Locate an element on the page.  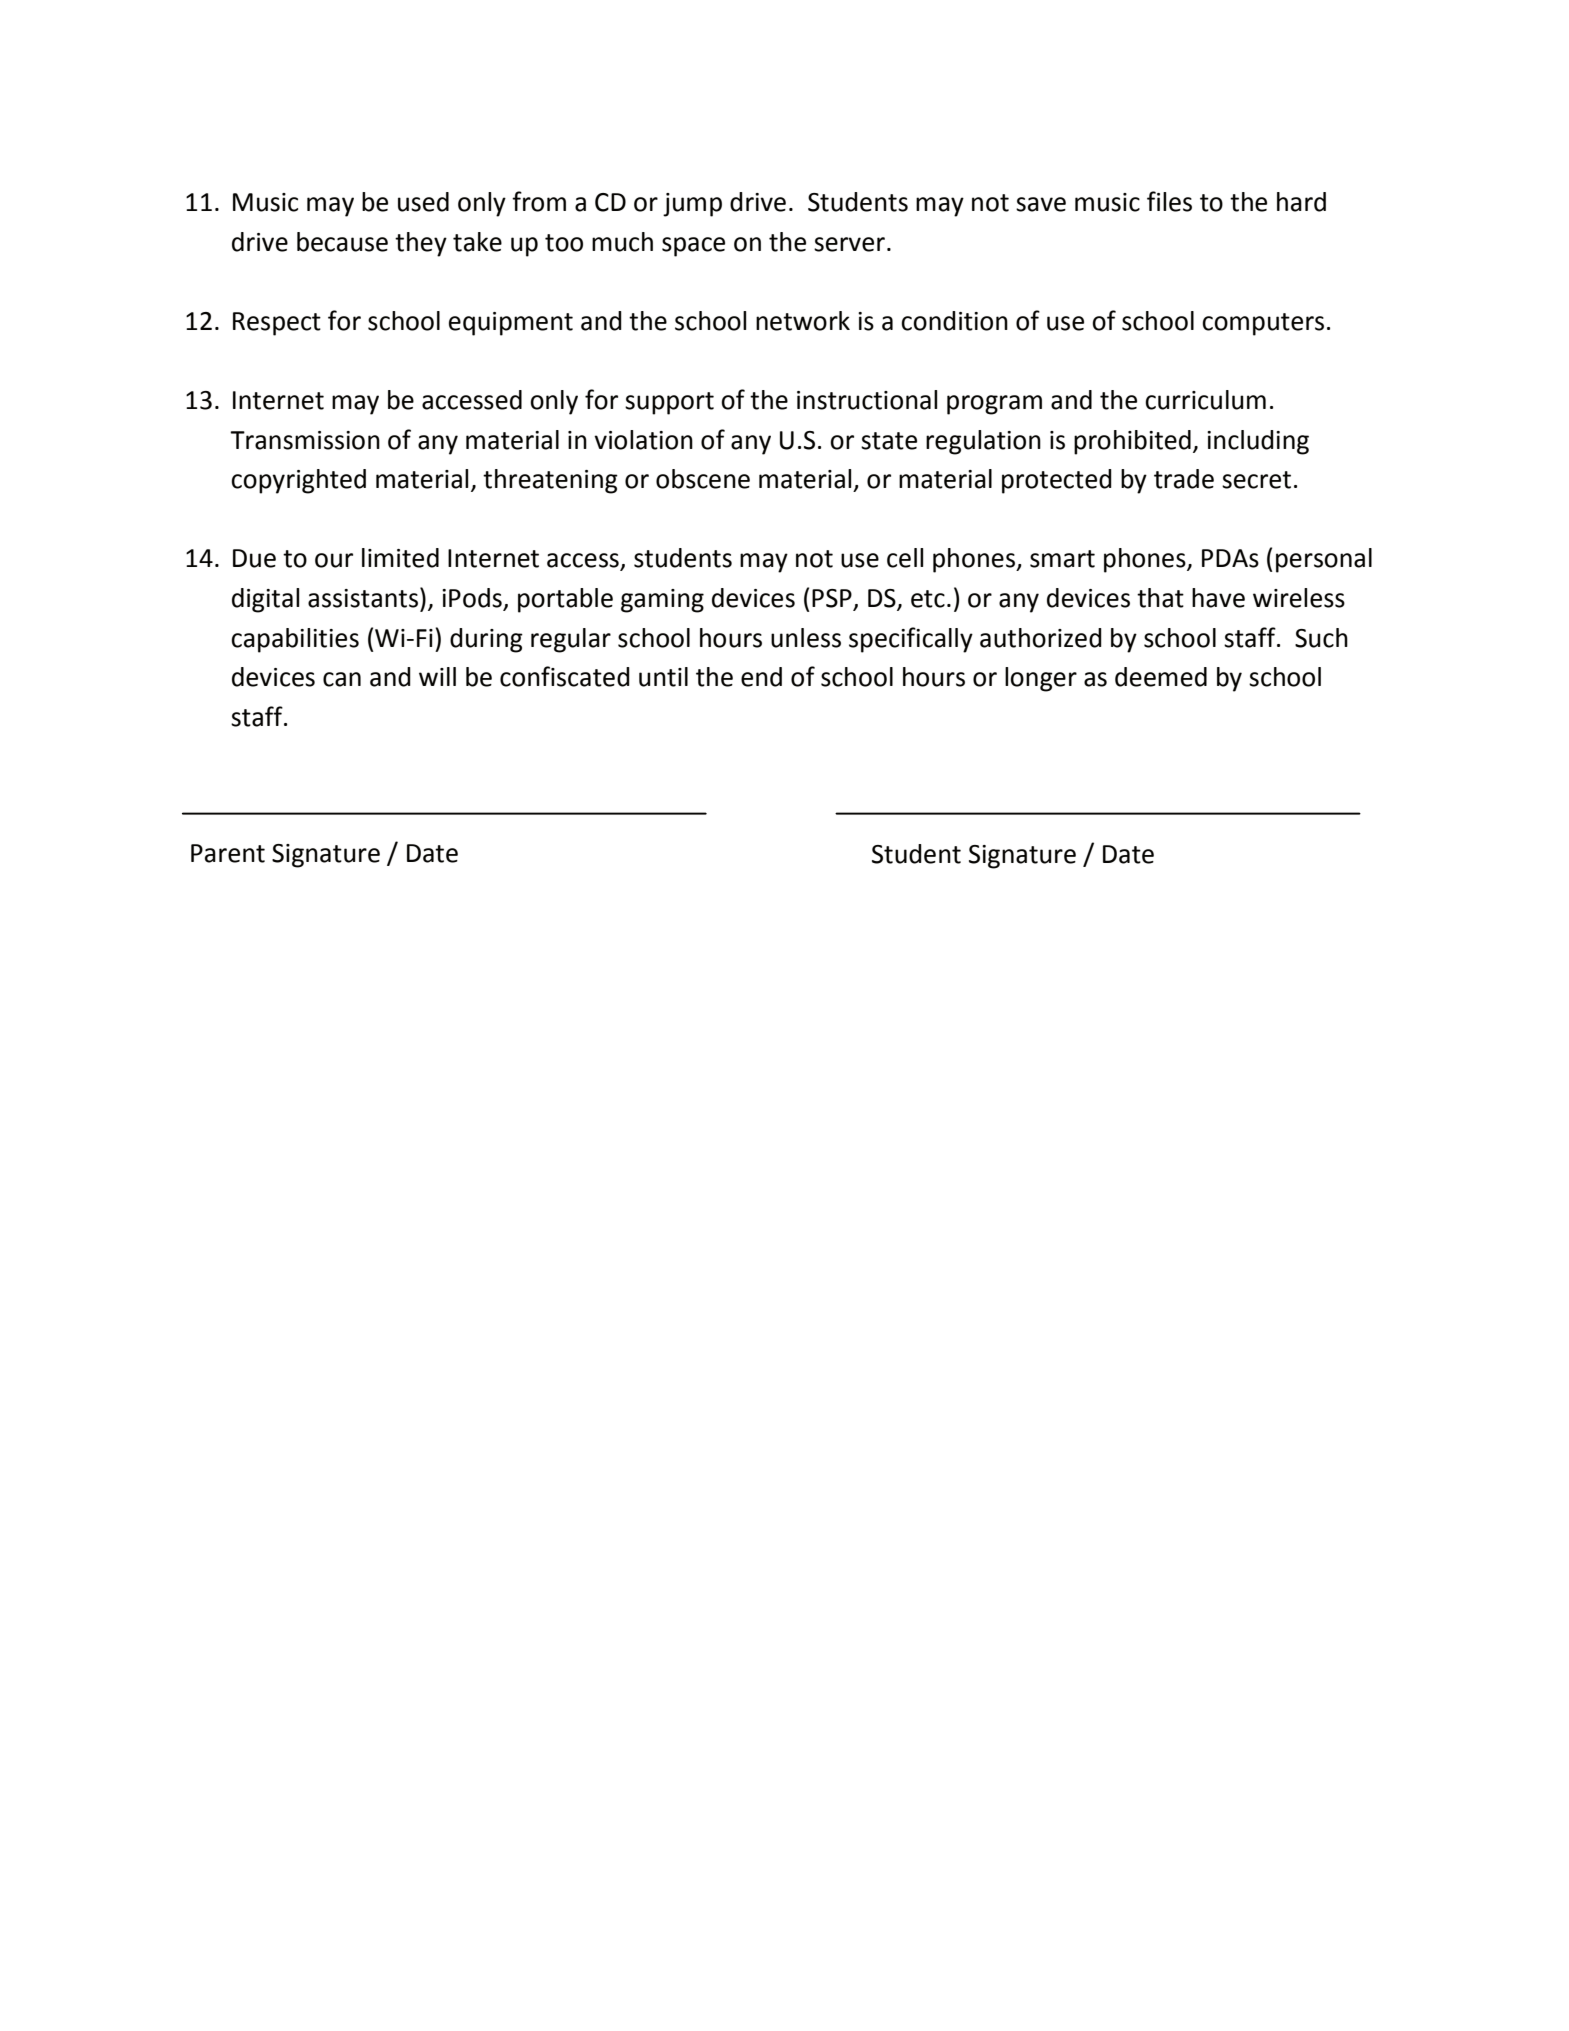
files is located at coordinates (1169, 201).
